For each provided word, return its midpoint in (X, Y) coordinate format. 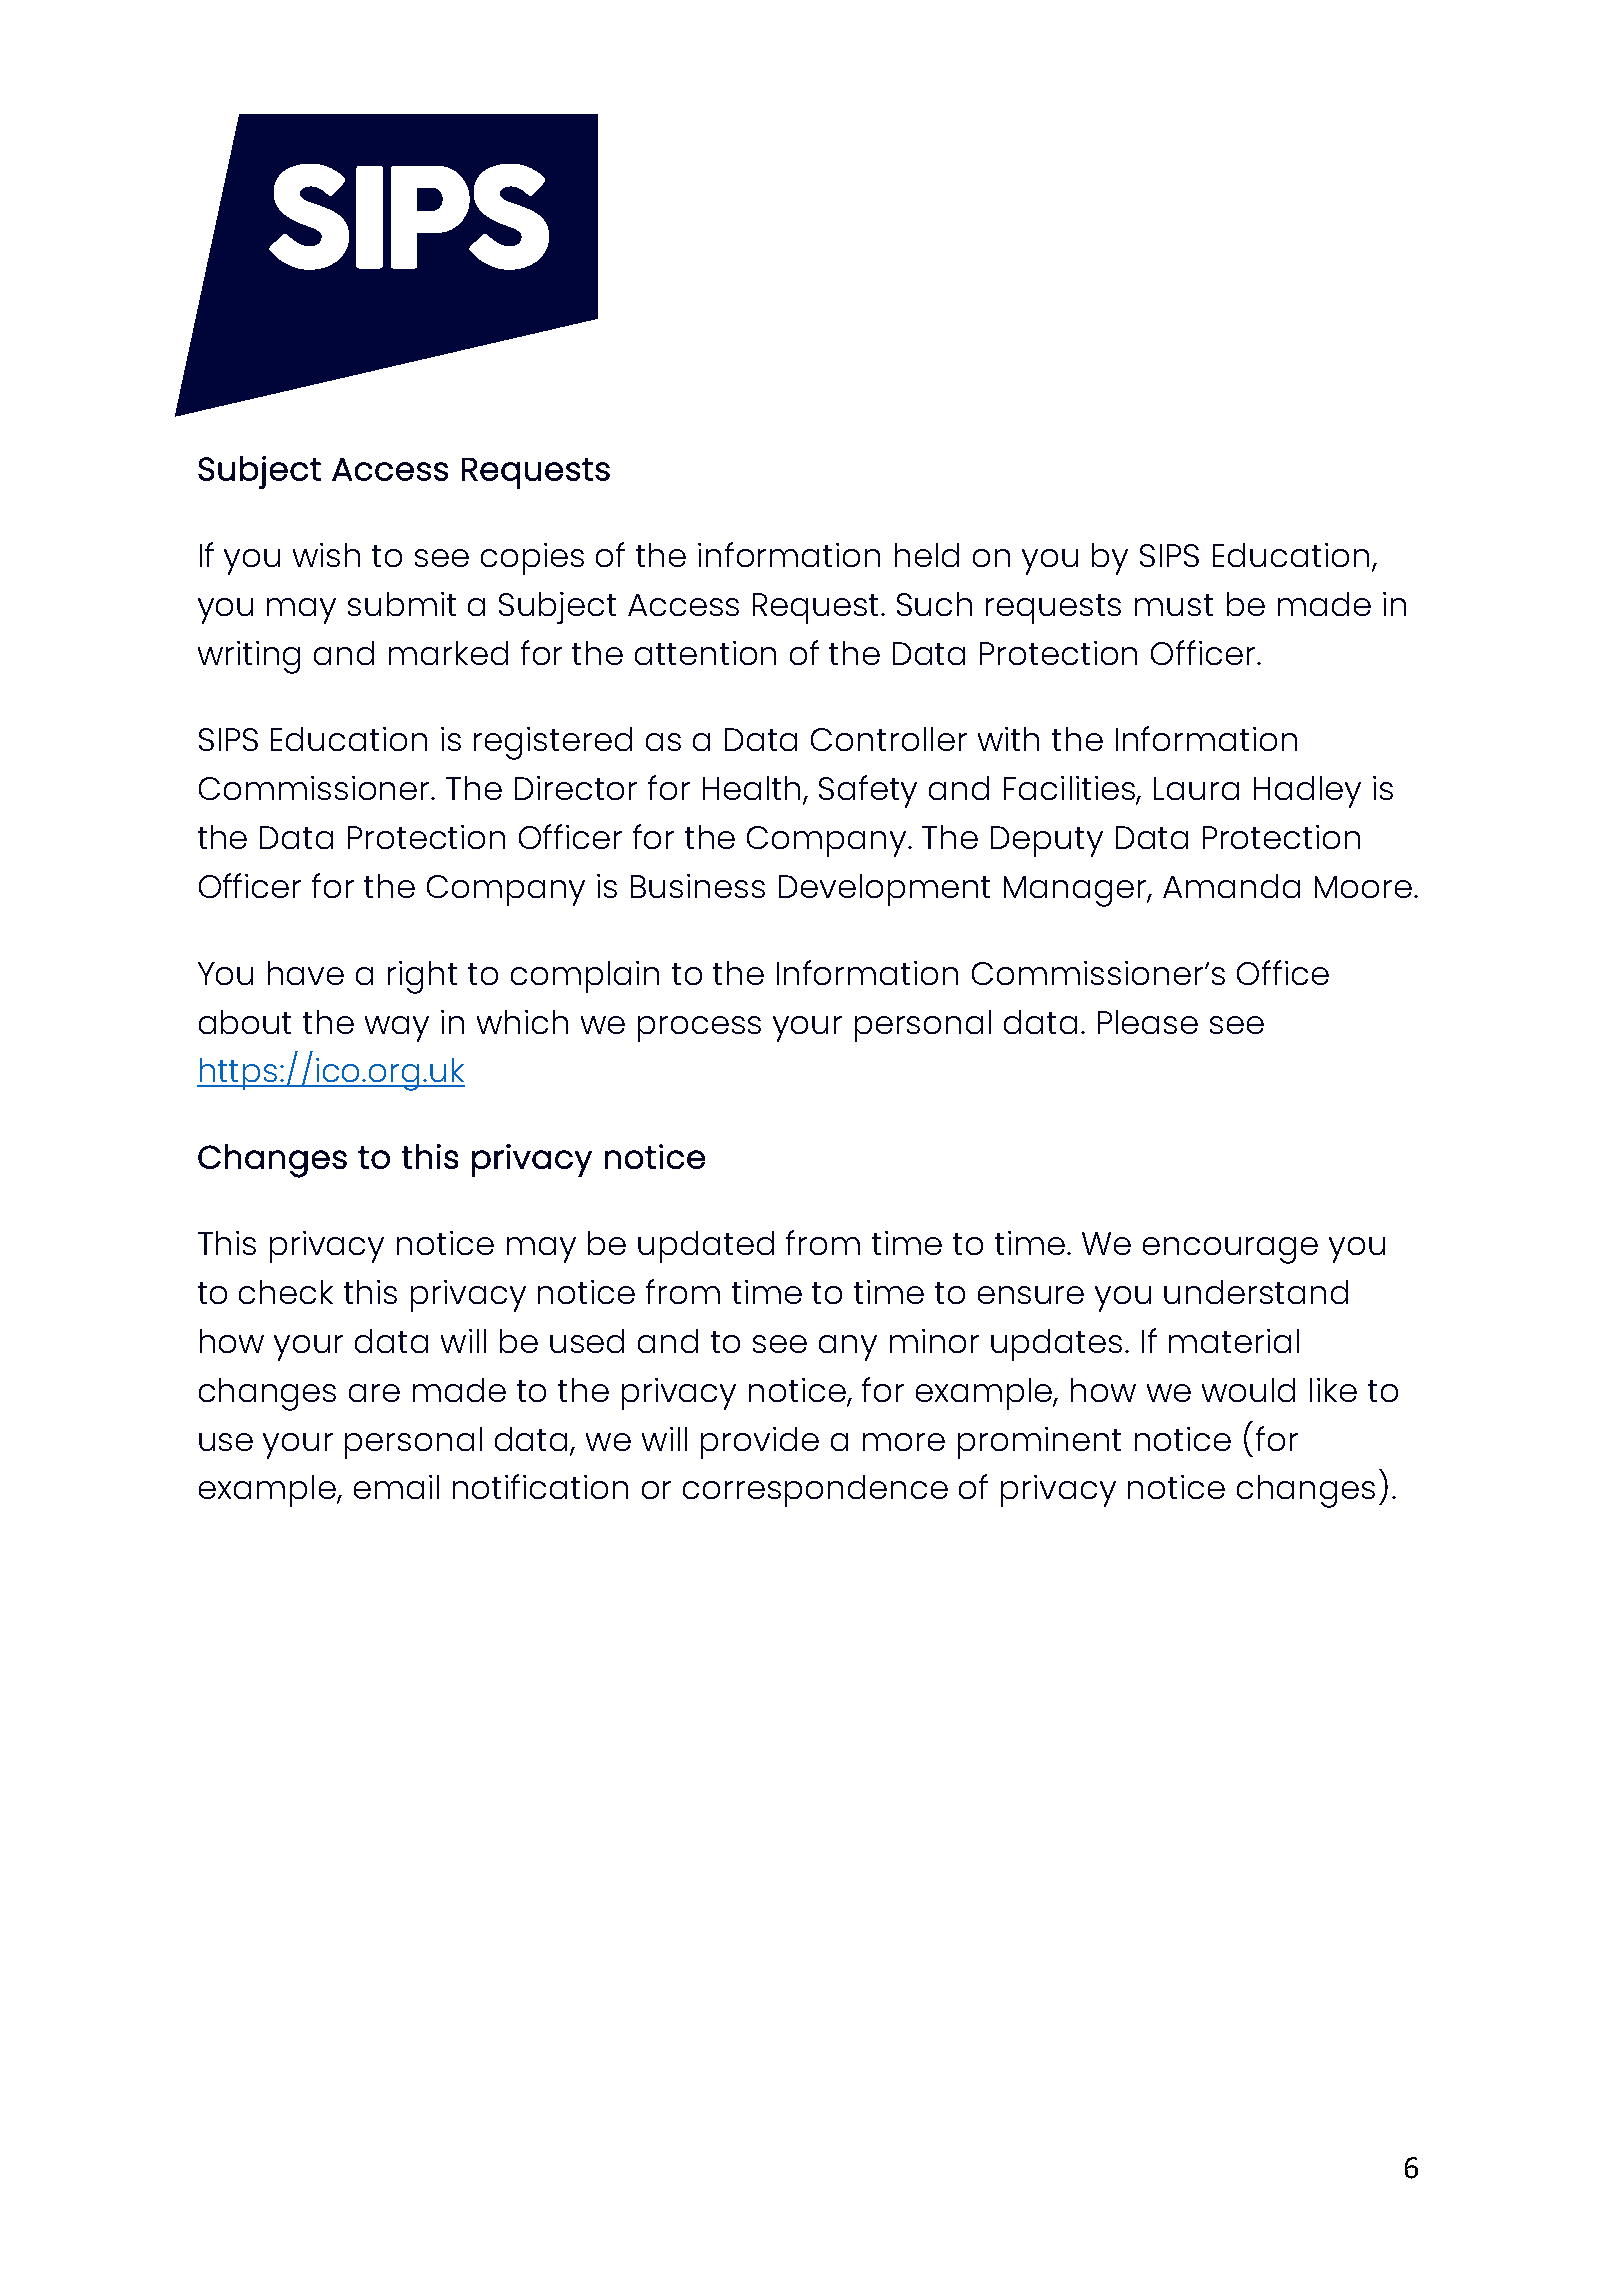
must (1174, 605)
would (1248, 1390)
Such (934, 604)
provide (760, 1443)
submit (402, 604)
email (396, 1487)
